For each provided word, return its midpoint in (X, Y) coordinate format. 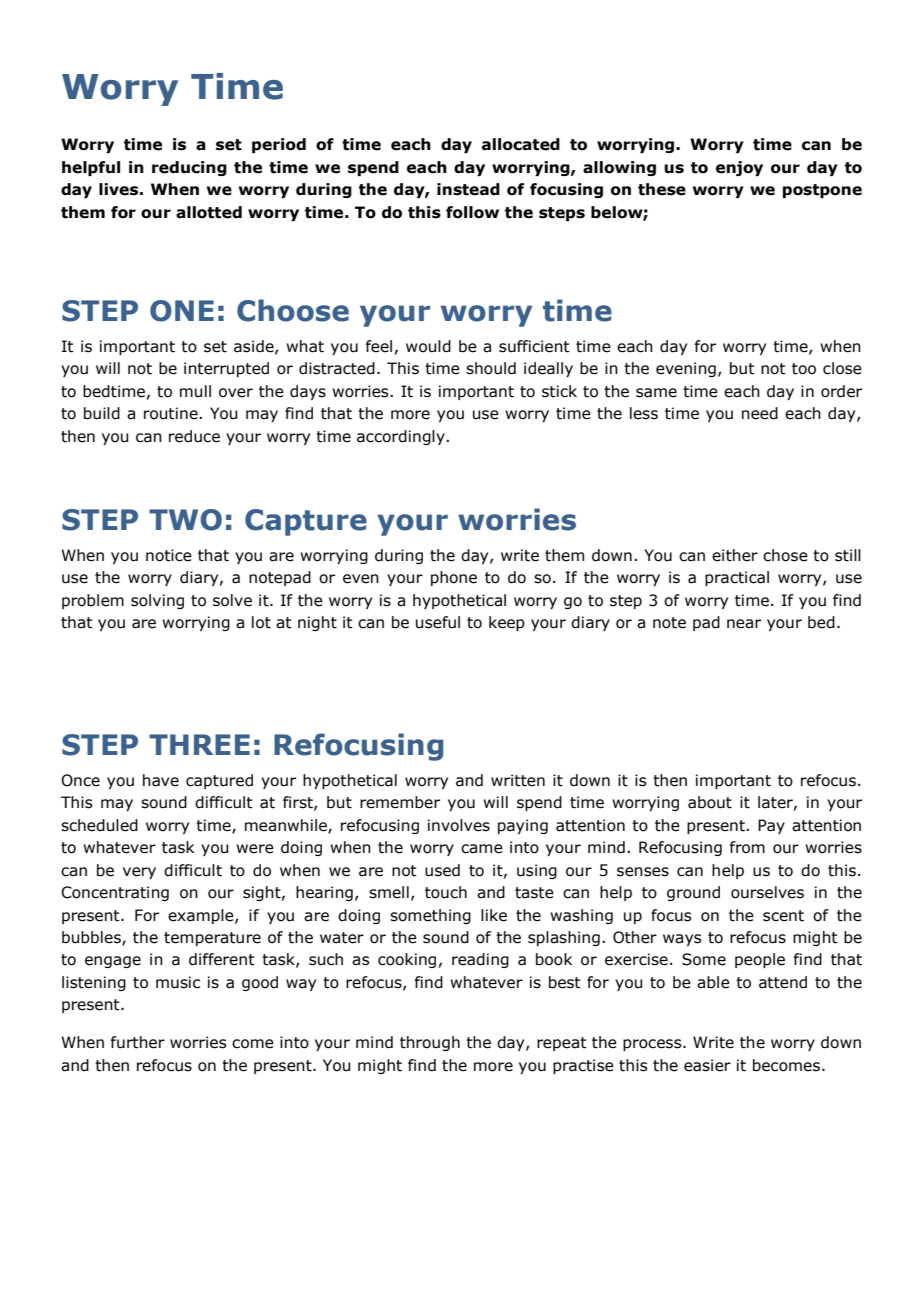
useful (438, 622)
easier (707, 1065)
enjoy (739, 168)
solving (157, 601)
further (137, 1042)
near (744, 624)
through (430, 1043)
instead (468, 189)
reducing (189, 168)
